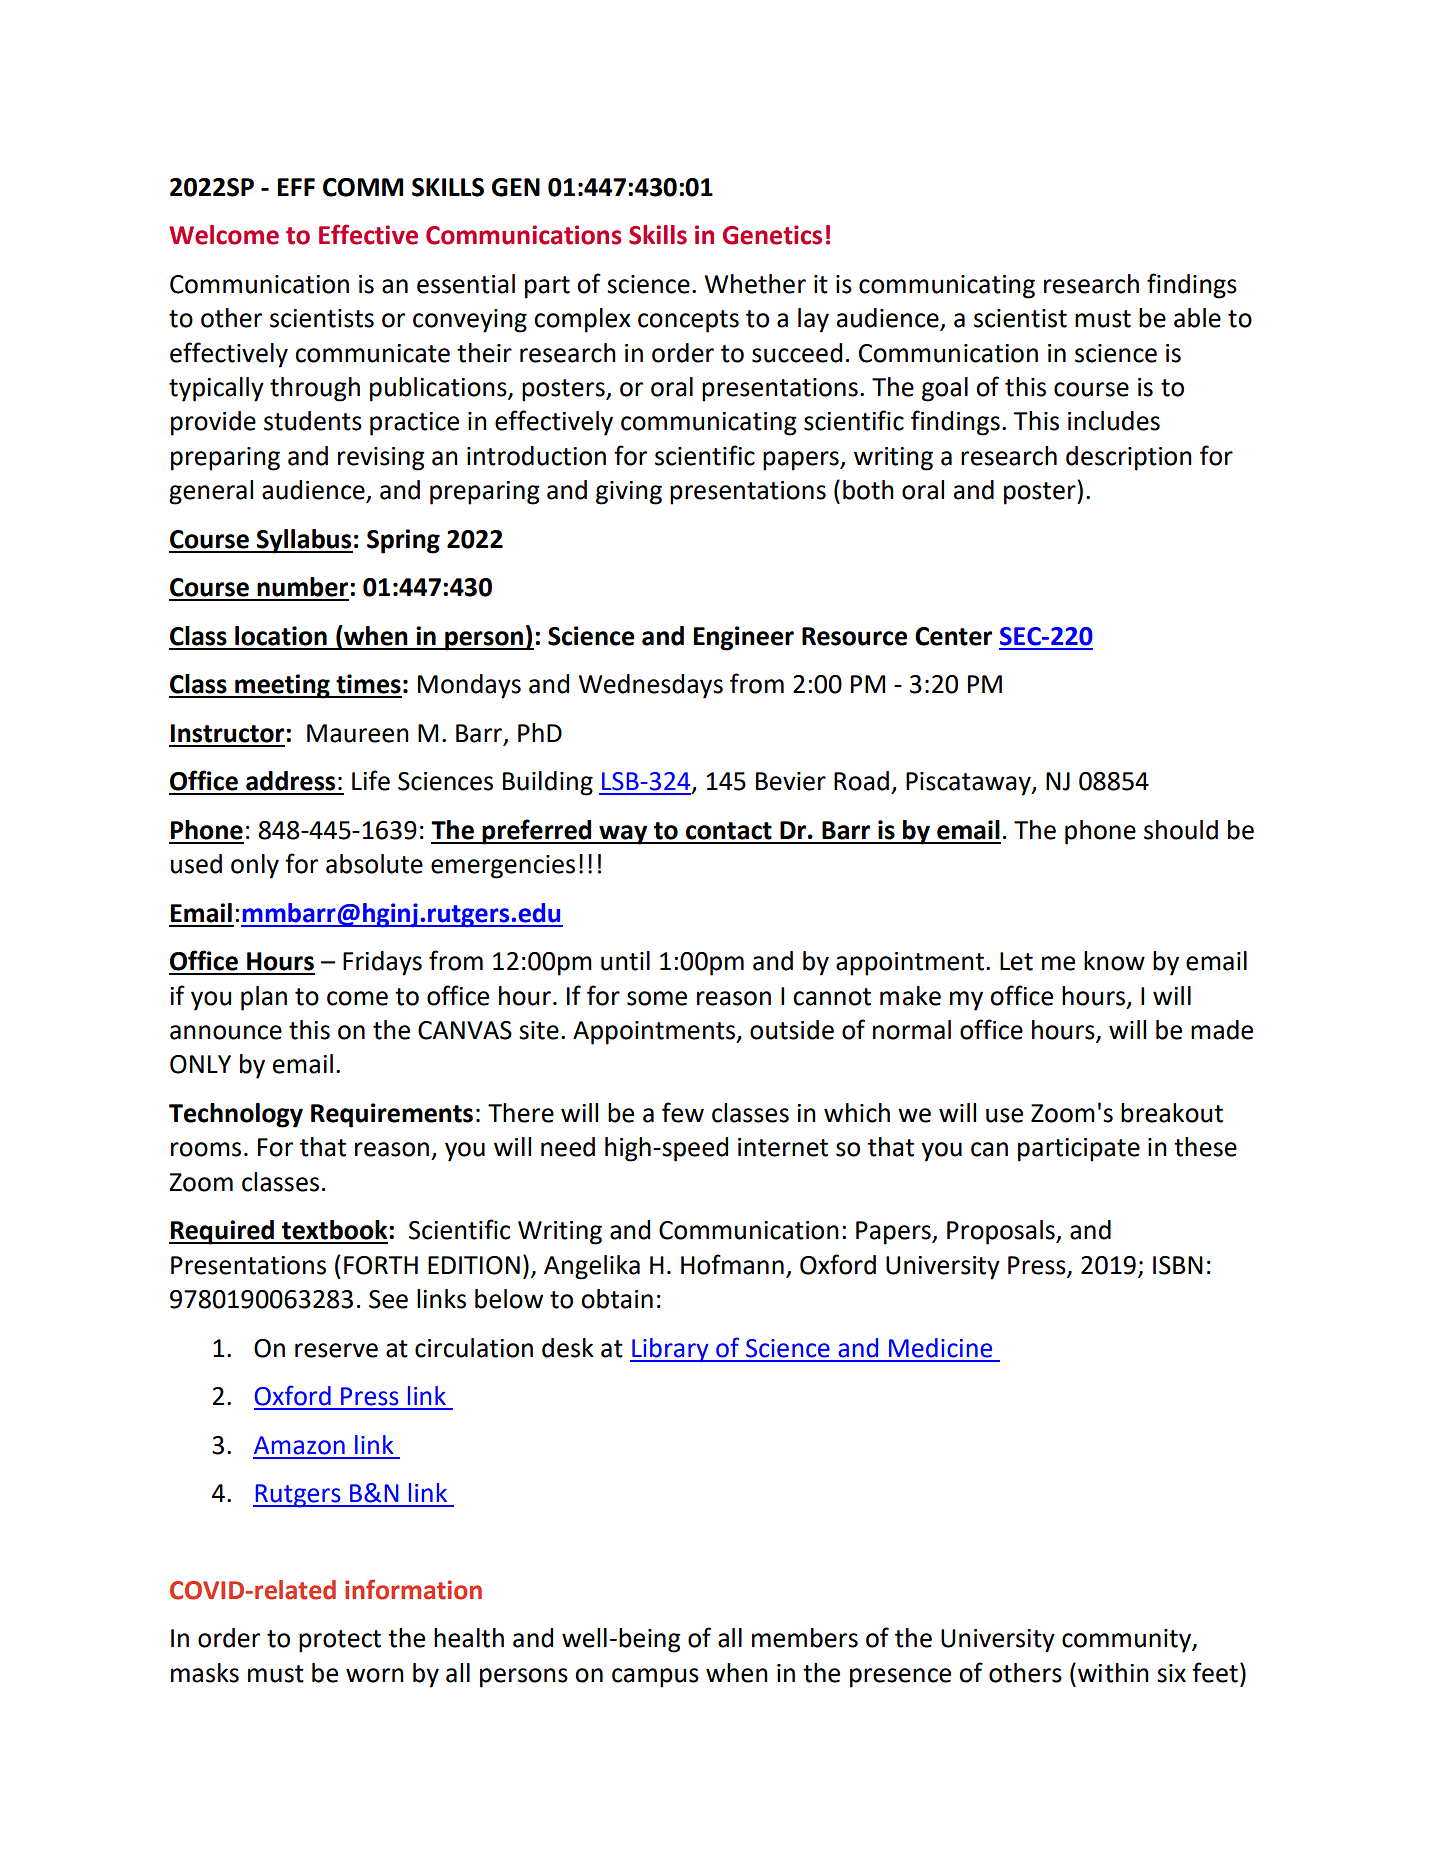 The width and height of the screenshot is (1437, 1860). Describe the element at coordinates (1178, 1265) in the screenshot. I see `ISBN` at that location.
